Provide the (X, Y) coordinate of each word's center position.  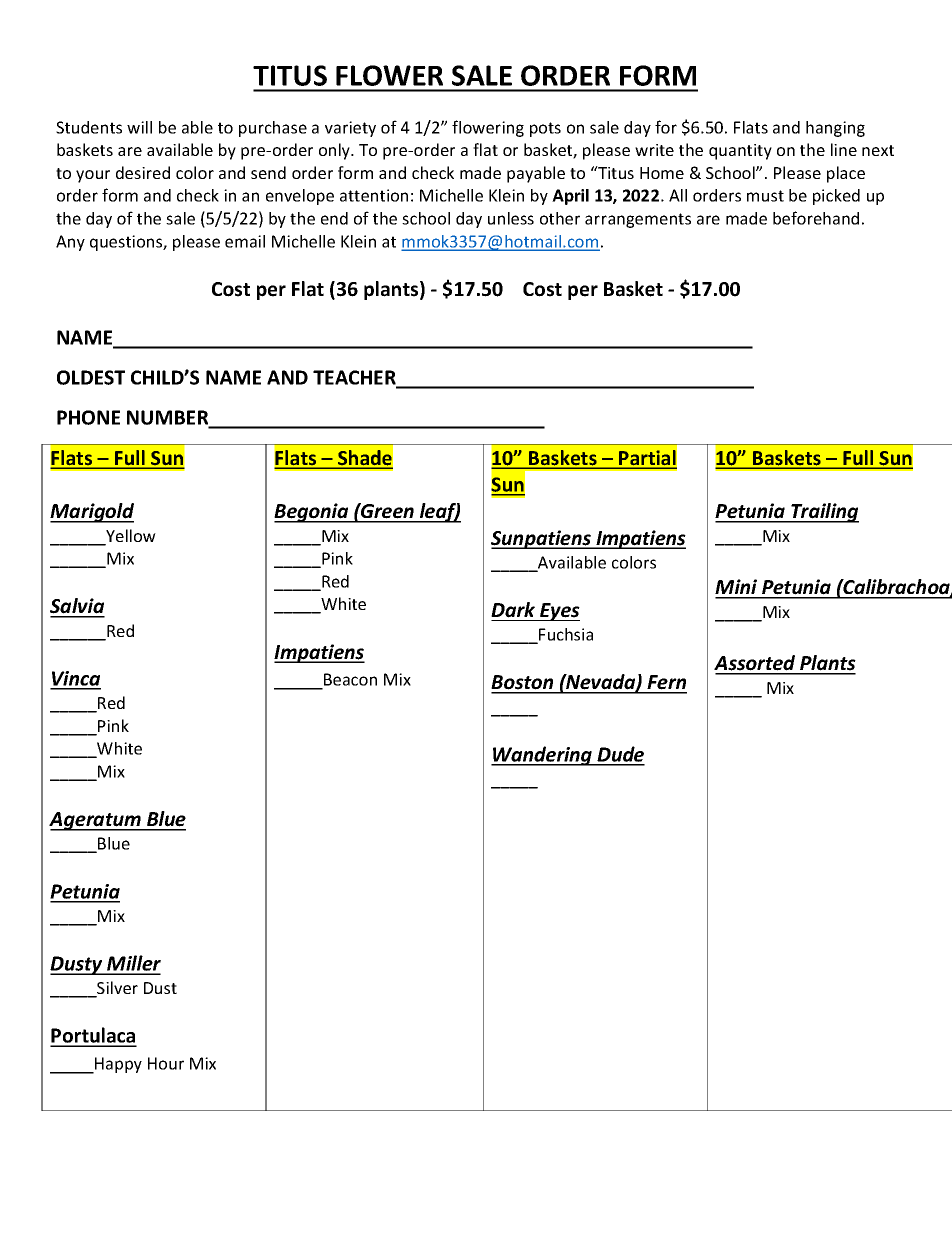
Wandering (543, 756)
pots (545, 129)
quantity (740, 152)
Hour (166, 1063)
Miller (133, 964)
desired (143, 172)
